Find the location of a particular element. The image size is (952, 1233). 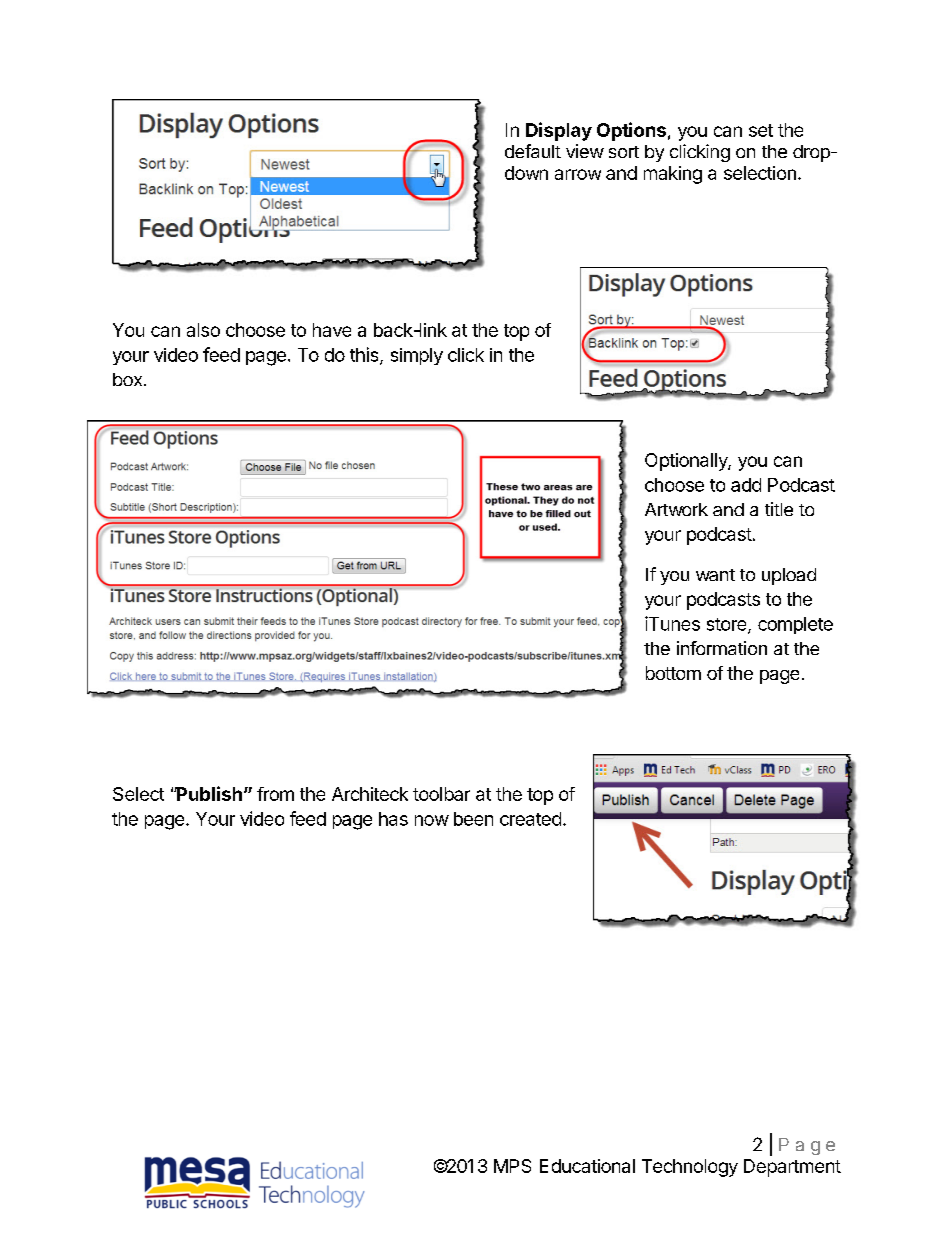

making is located at coordinates (673, 175).
